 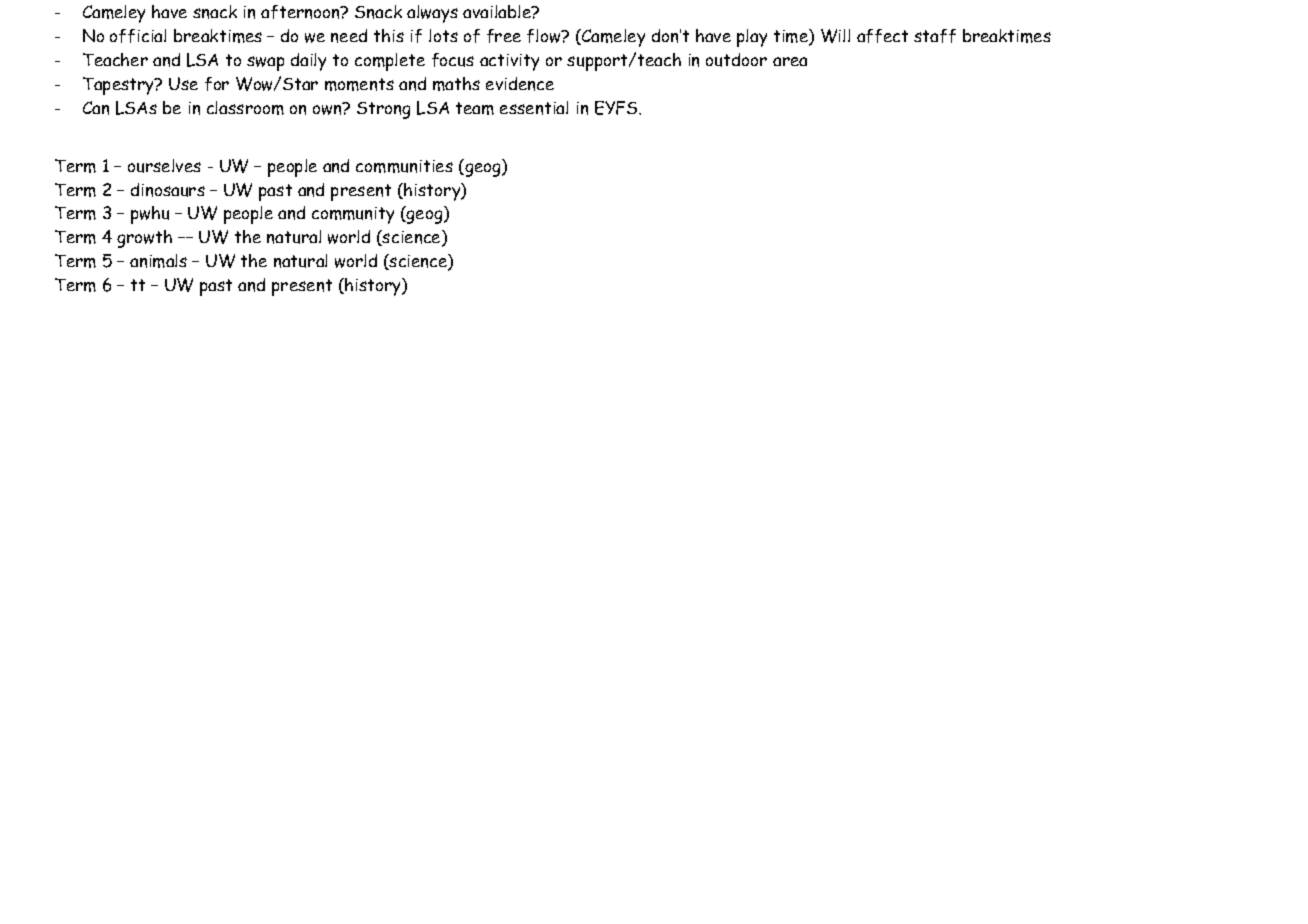 I want to click on animals, so click(x=158, y=261).
